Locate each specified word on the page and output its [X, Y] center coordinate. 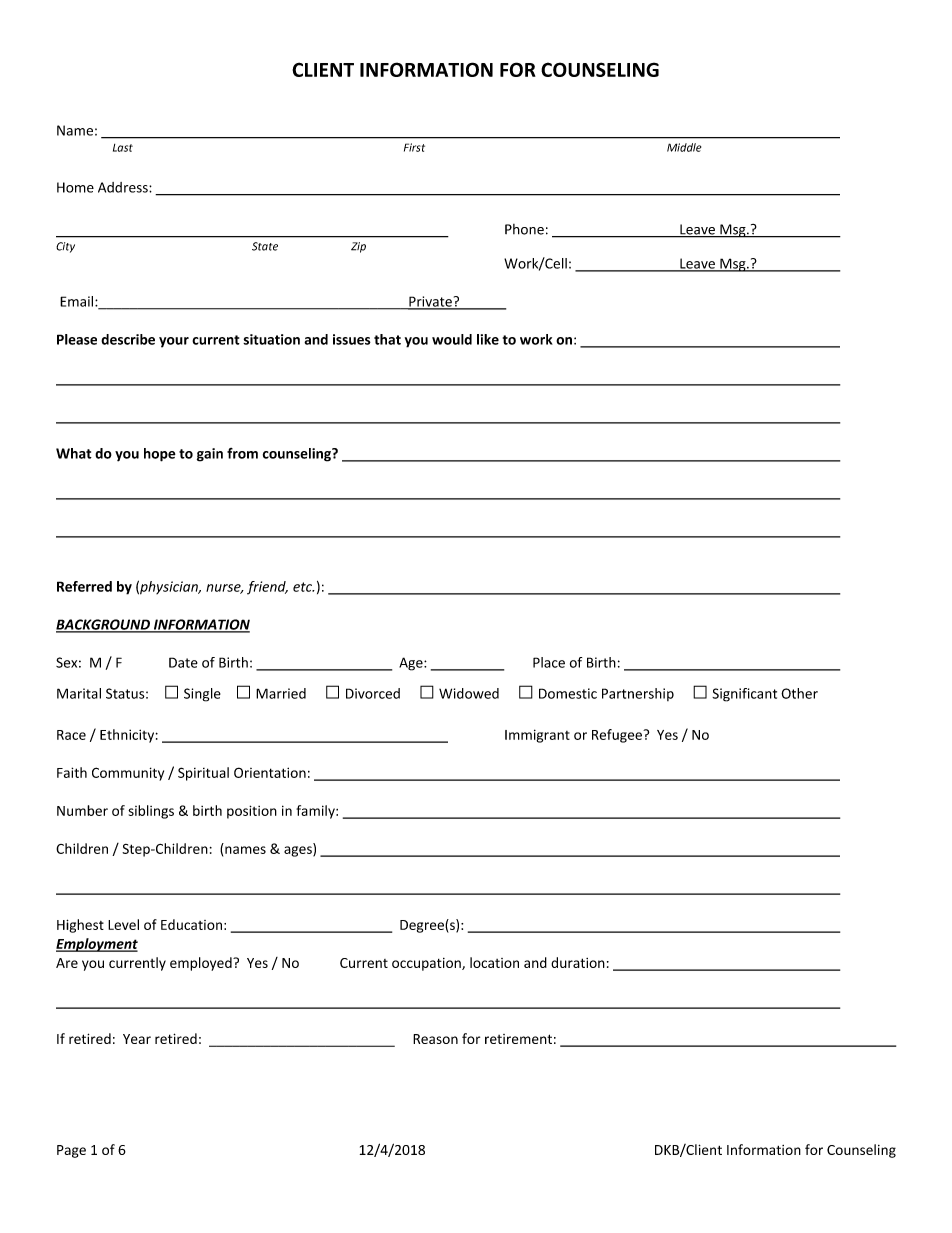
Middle [684, 147]
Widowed [469, 693]
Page [71, 1151]
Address [124, 187]
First [414, 147]
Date [183, 662]
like [488, 339]
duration [578, 962]
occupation [427, 964]
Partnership [638, 694]
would [452, 339]
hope [160, 455]
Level [123, 924]
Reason [435, 1039]
